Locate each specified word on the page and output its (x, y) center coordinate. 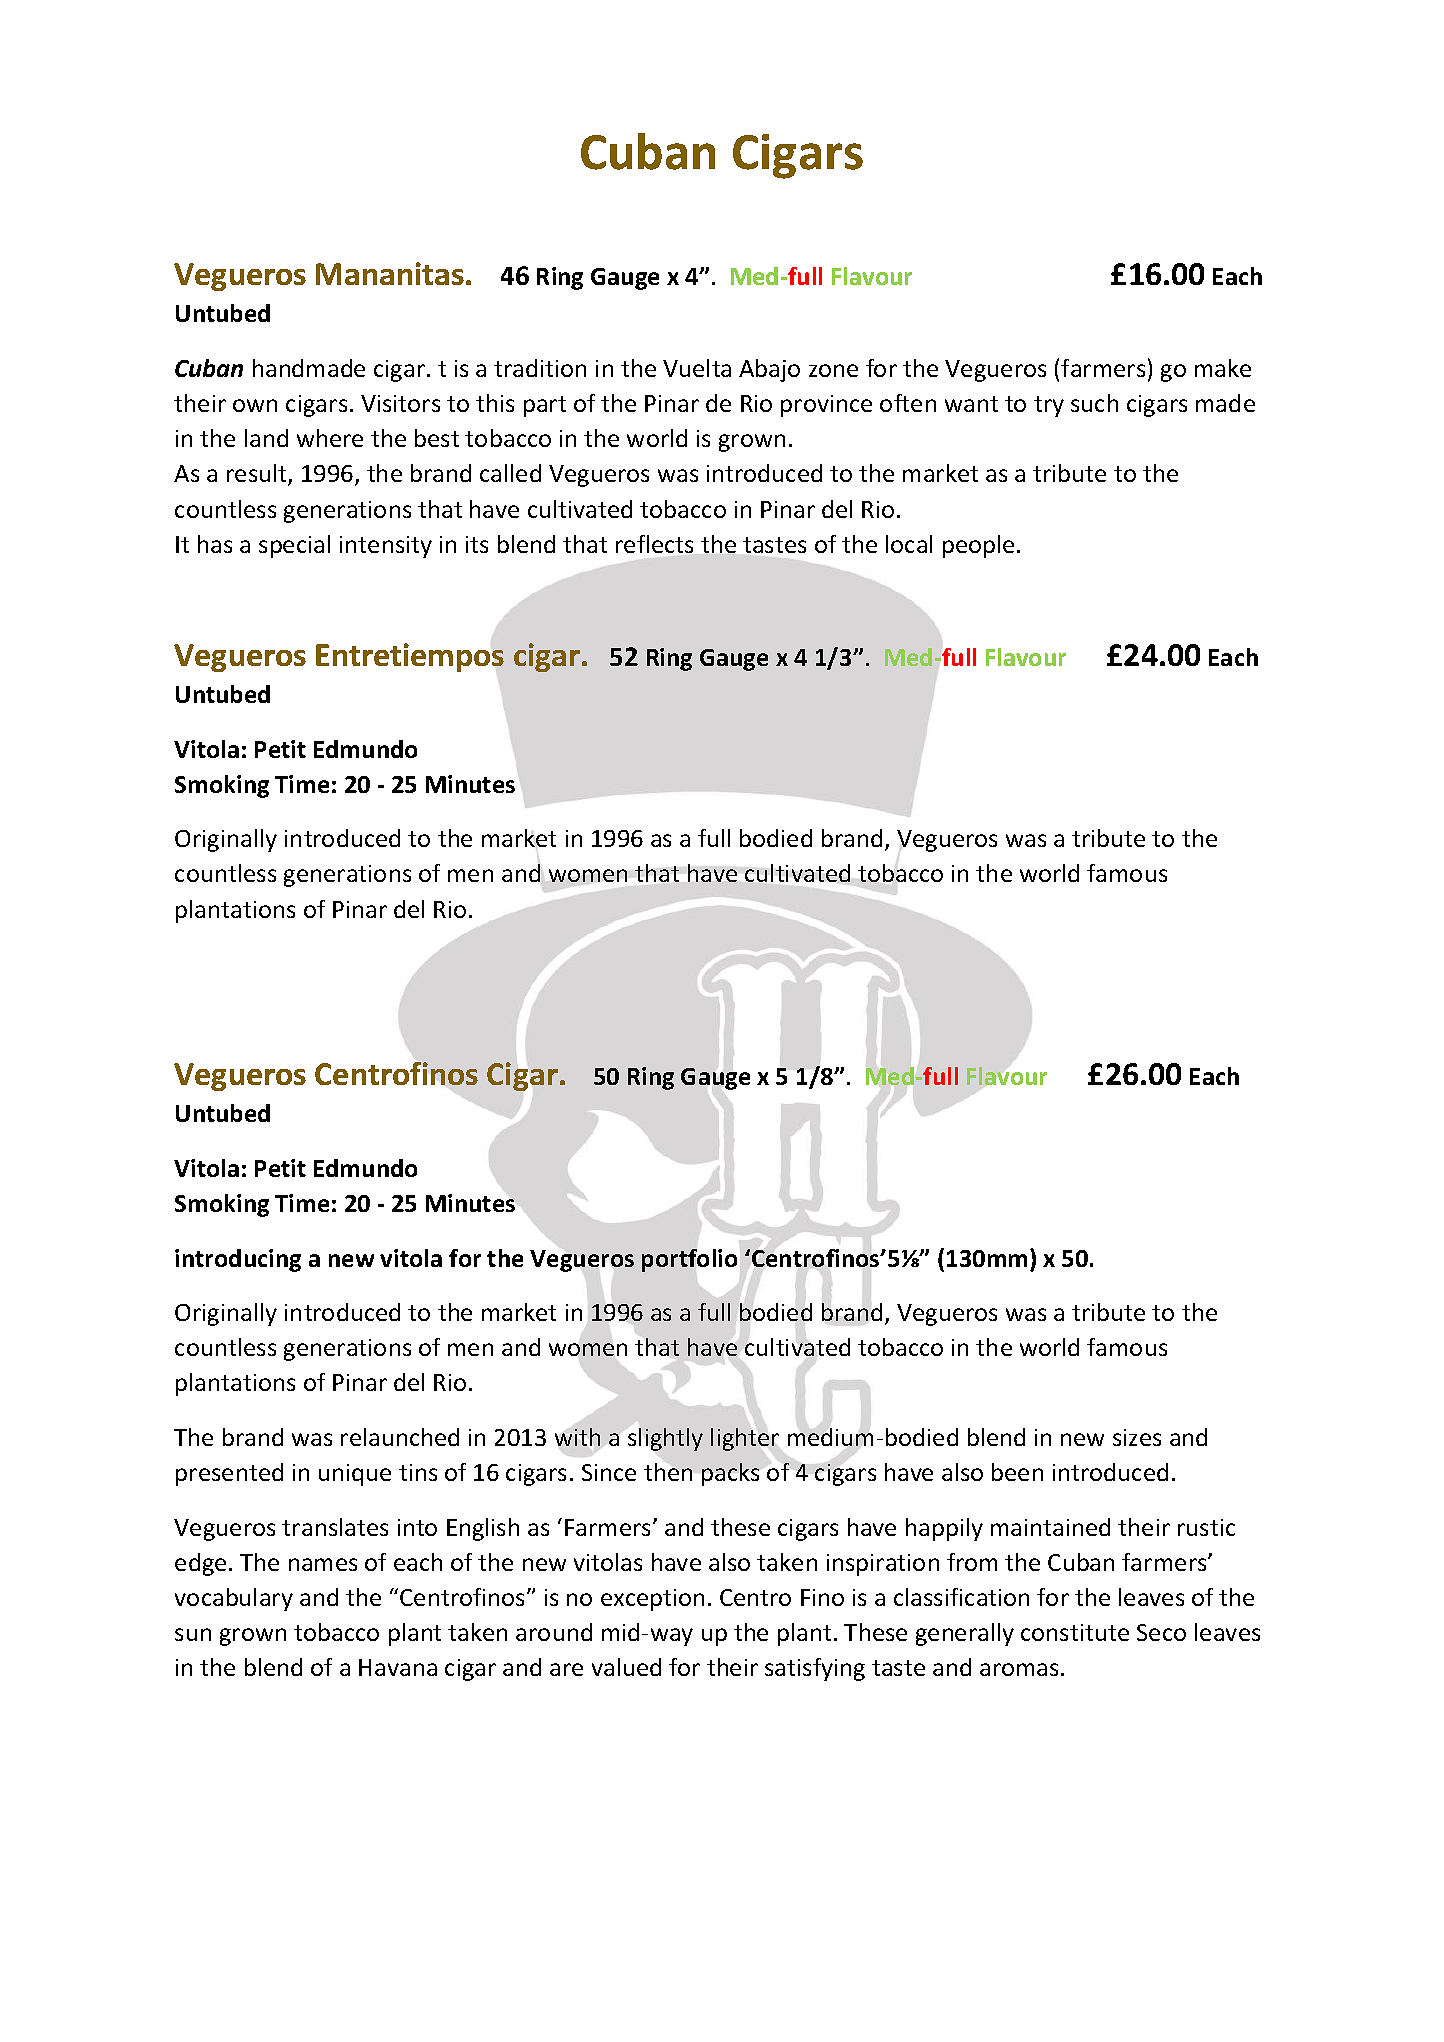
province (826, 406)
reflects (654, 544)
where (330, 438)
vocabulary (234, 1599)
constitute (1075, 1632)
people (978, 546)
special (294, 546)
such (1094, 403)
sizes (1137, 1437)
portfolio (689, 1260)
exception (652, 1600)
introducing (238, 1260)
